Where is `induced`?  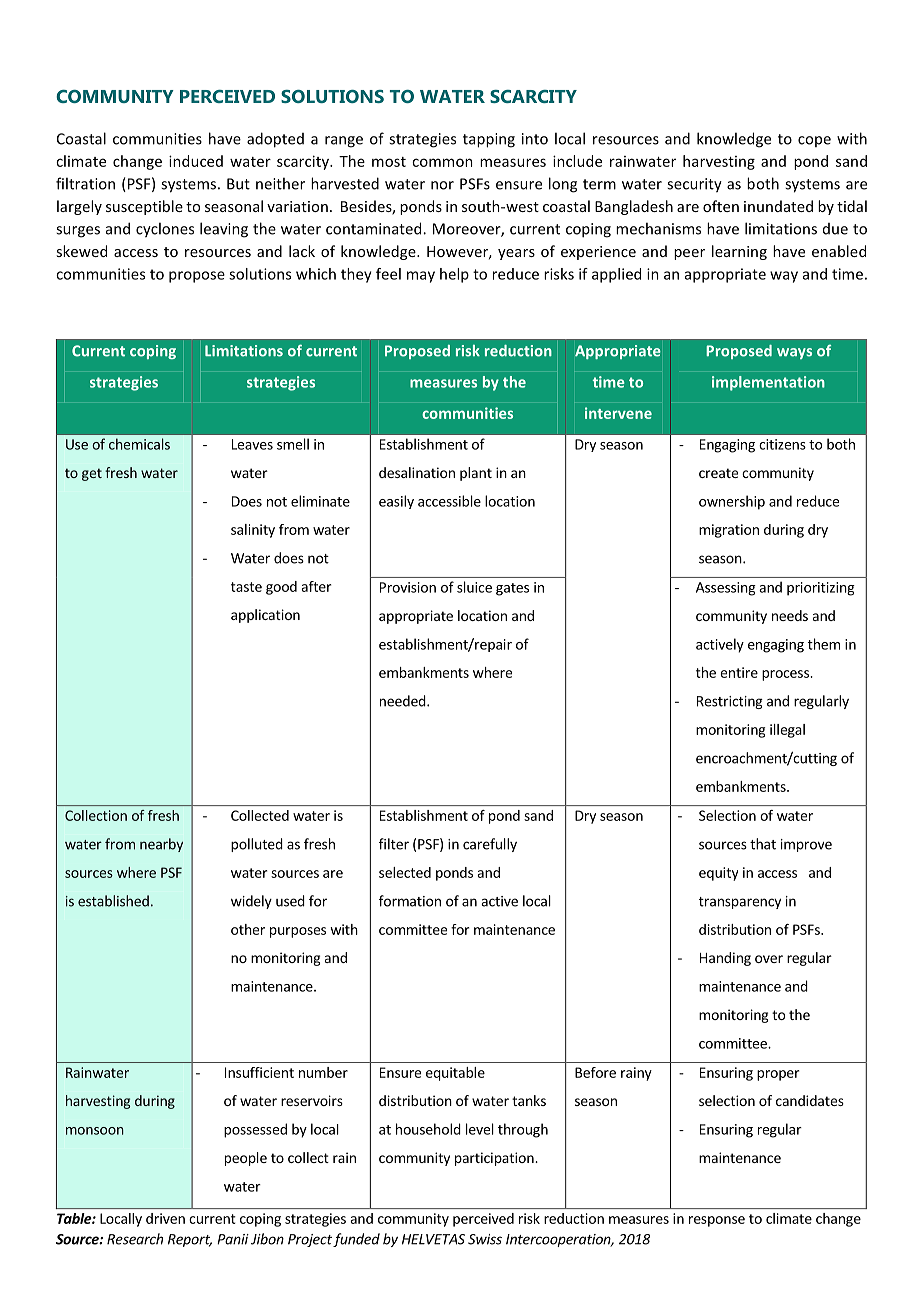
induced is located at coordinates (196, 161).
